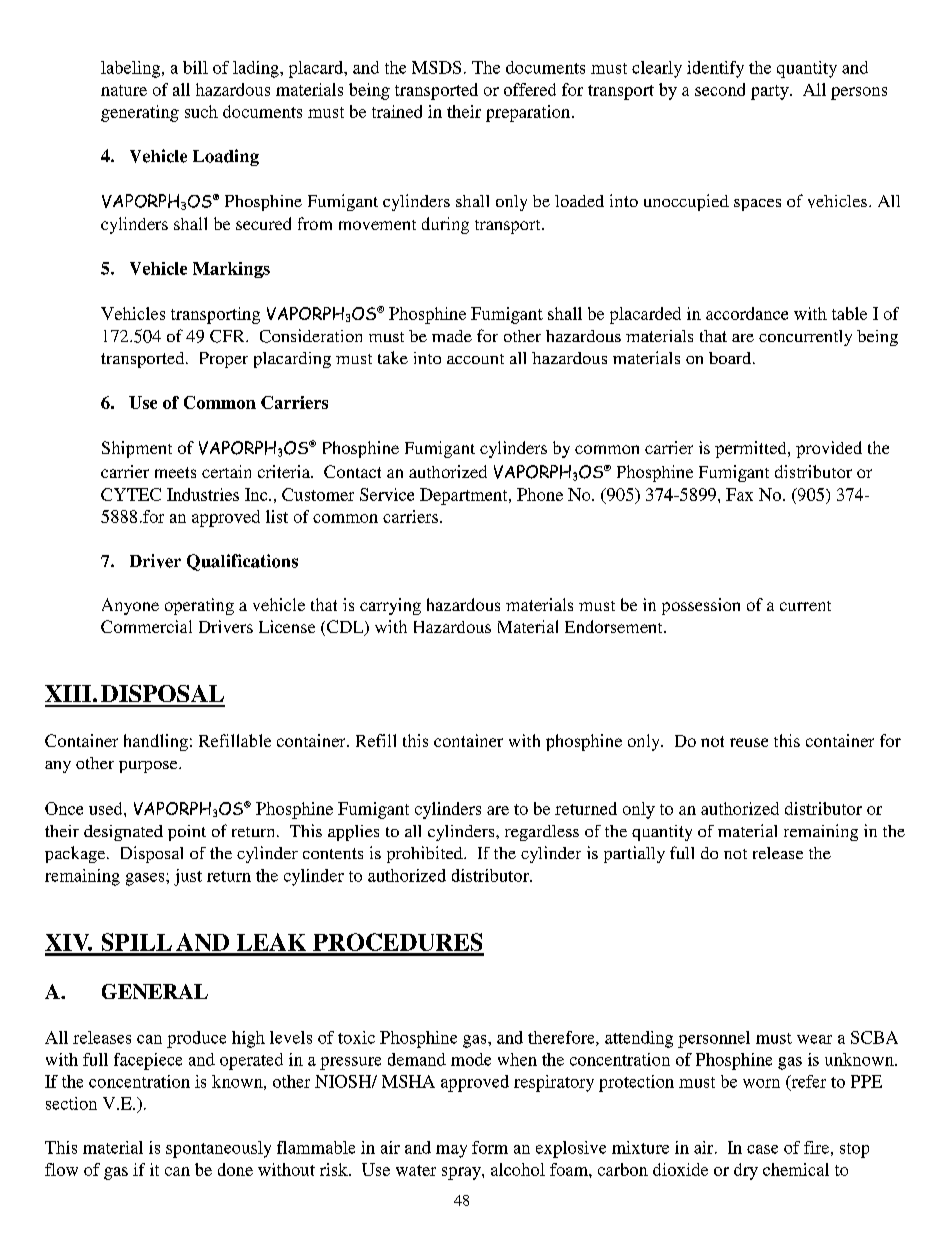  I want to click on spontaneously, so click(218, 1149).
